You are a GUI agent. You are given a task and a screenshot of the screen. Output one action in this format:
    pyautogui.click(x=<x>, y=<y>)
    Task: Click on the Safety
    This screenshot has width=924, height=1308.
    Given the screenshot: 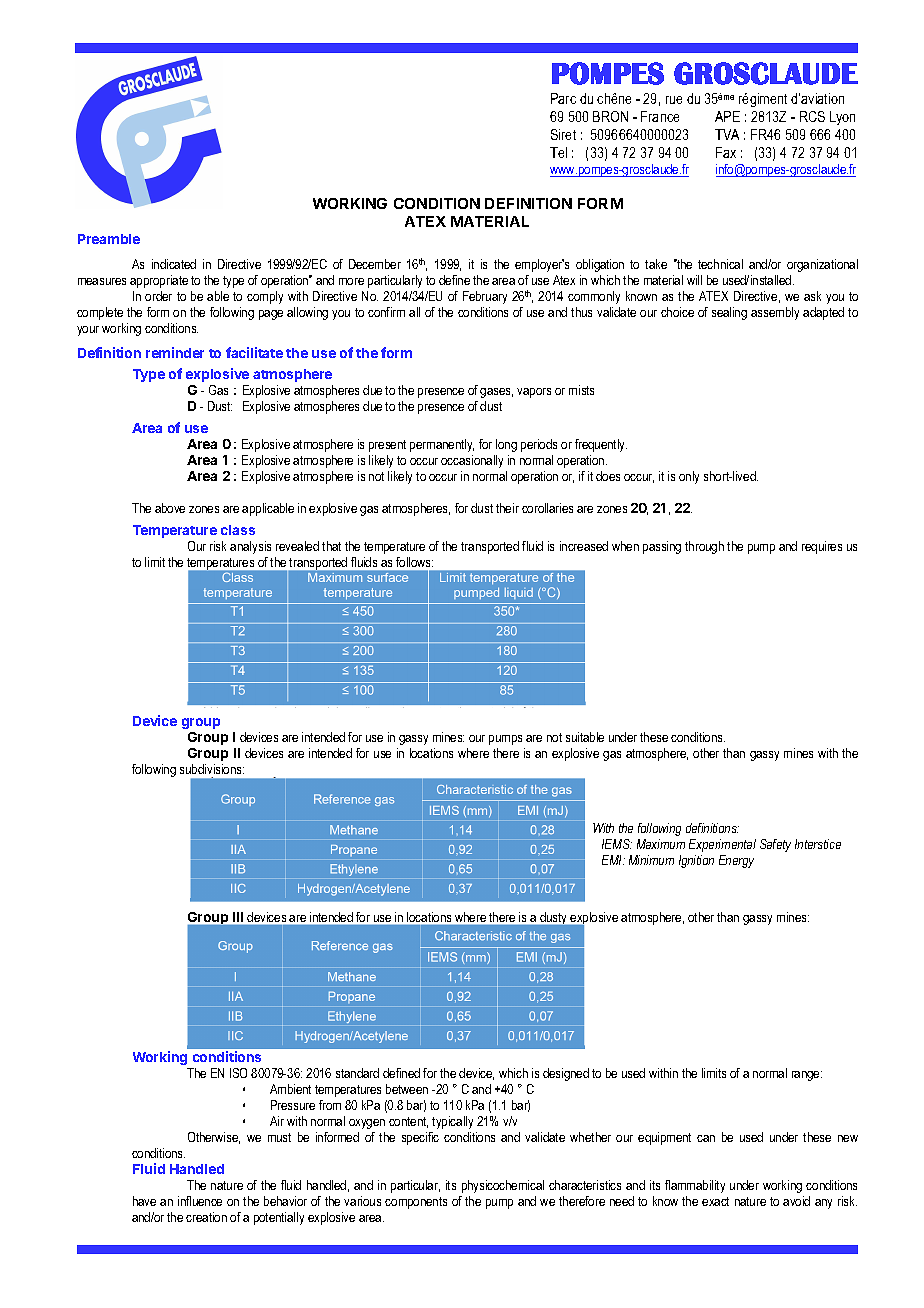 What is the action you would take?
    pyautogui.click(x=775, y=845)
